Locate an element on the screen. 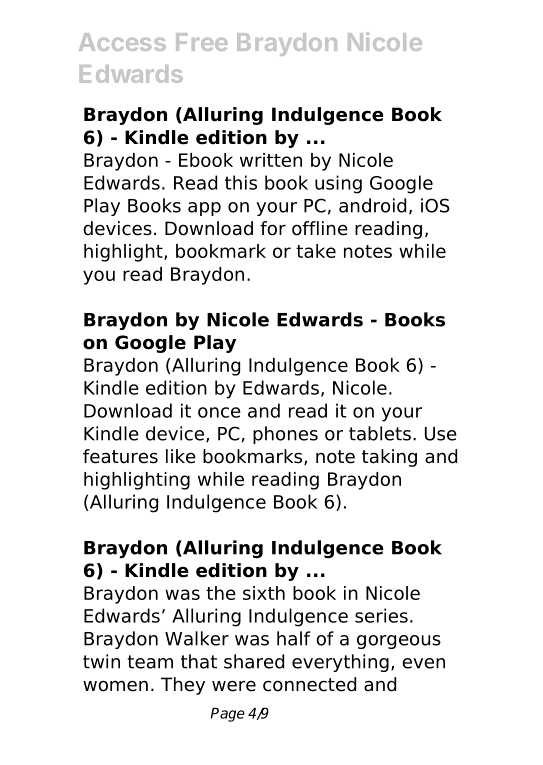 The image size is (543, 765). Access is located at coordinates (122, 42).
